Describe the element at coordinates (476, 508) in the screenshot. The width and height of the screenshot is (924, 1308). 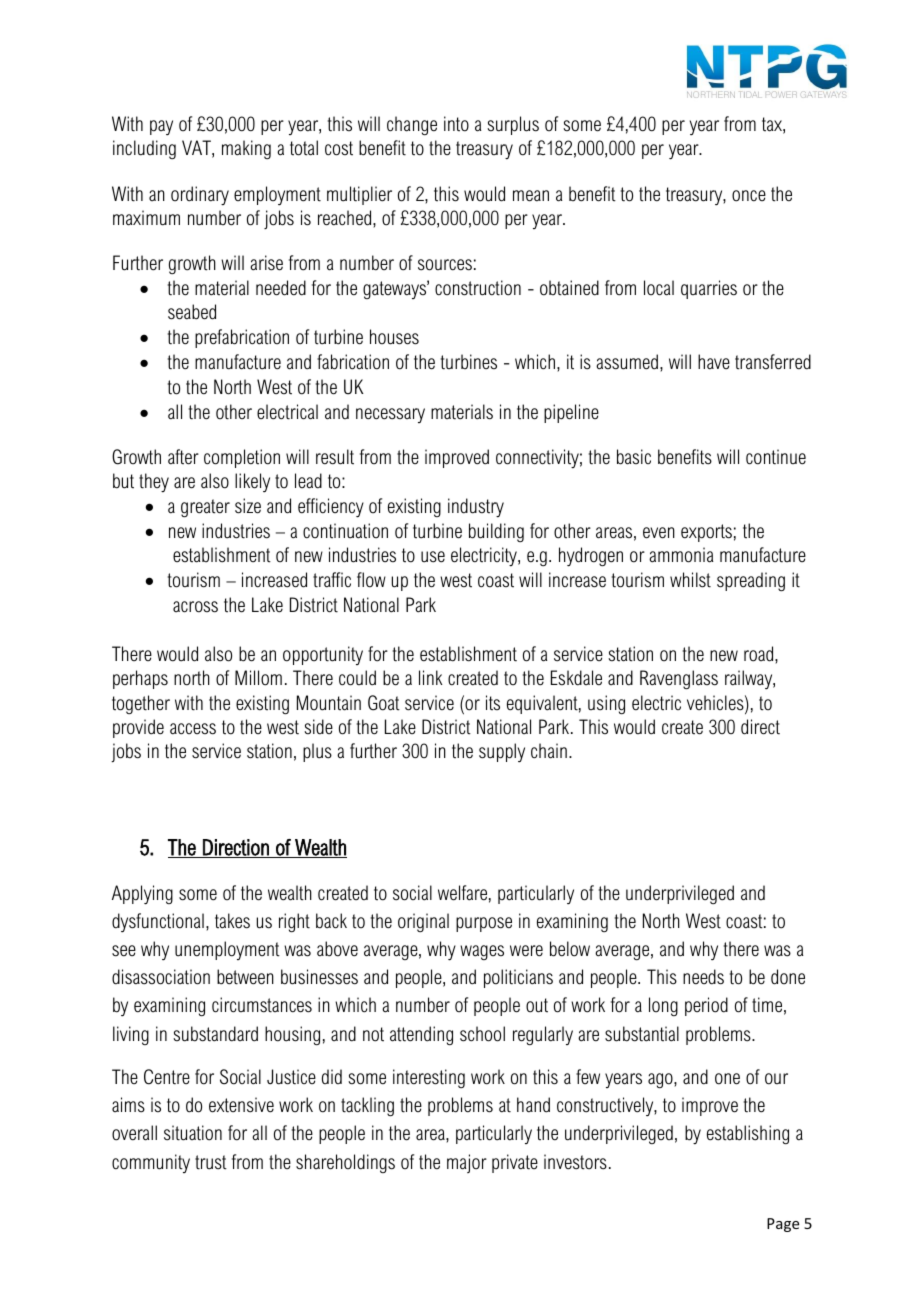
I see `industry` at that location.
